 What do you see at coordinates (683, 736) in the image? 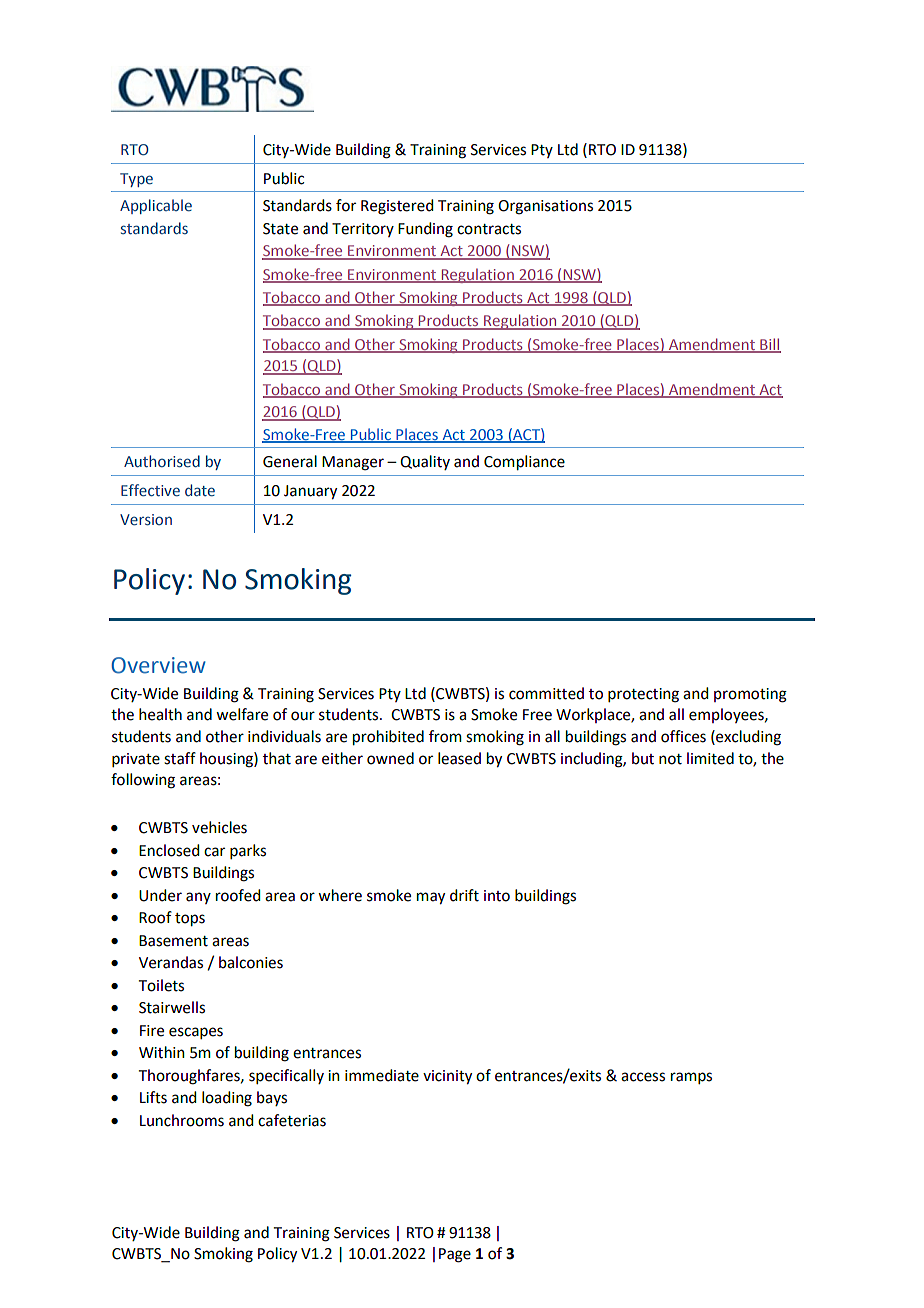
I see `offices` at bounding box center [683, 736].
